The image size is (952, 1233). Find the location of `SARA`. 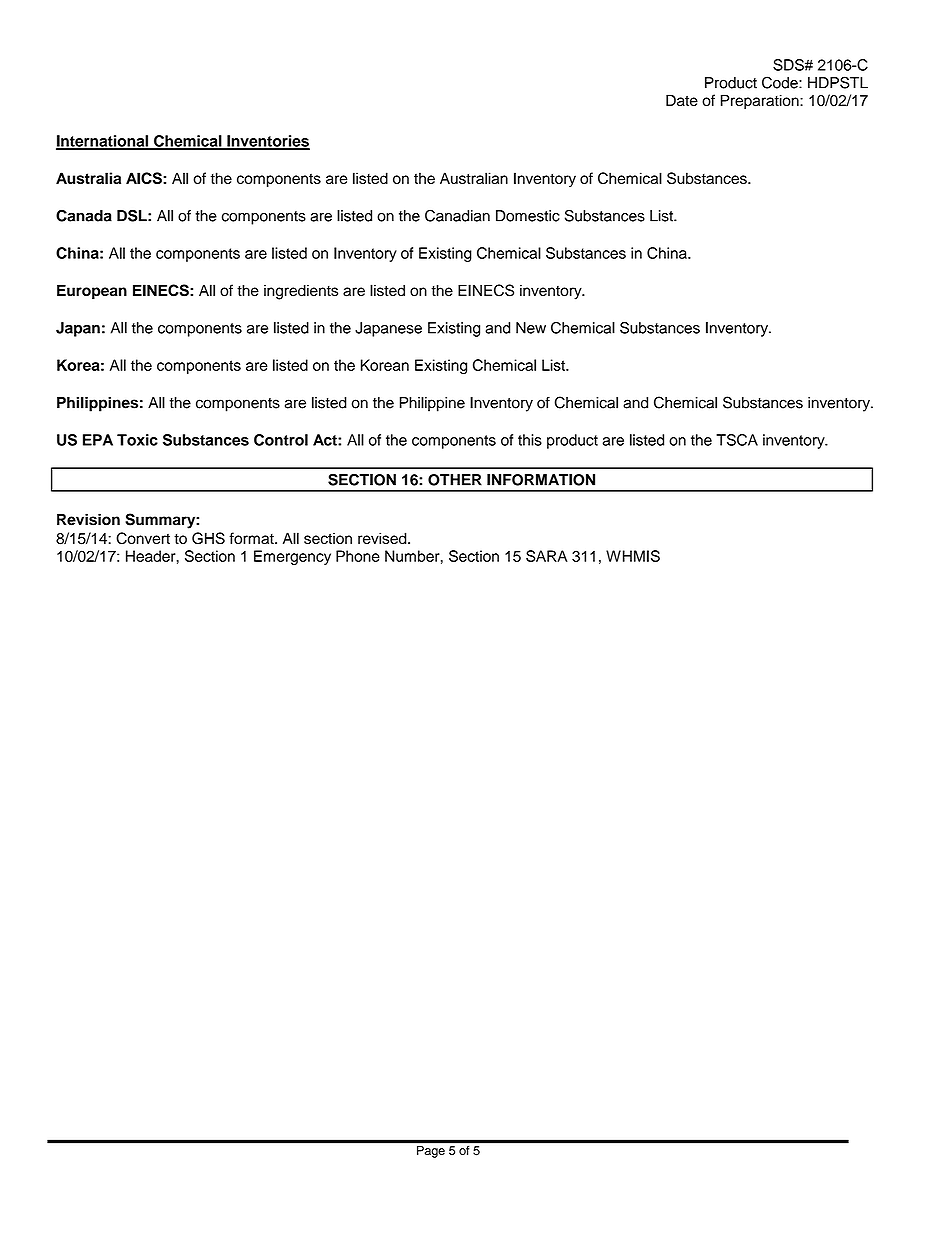

SARA is located at coordinates (547, 556).
